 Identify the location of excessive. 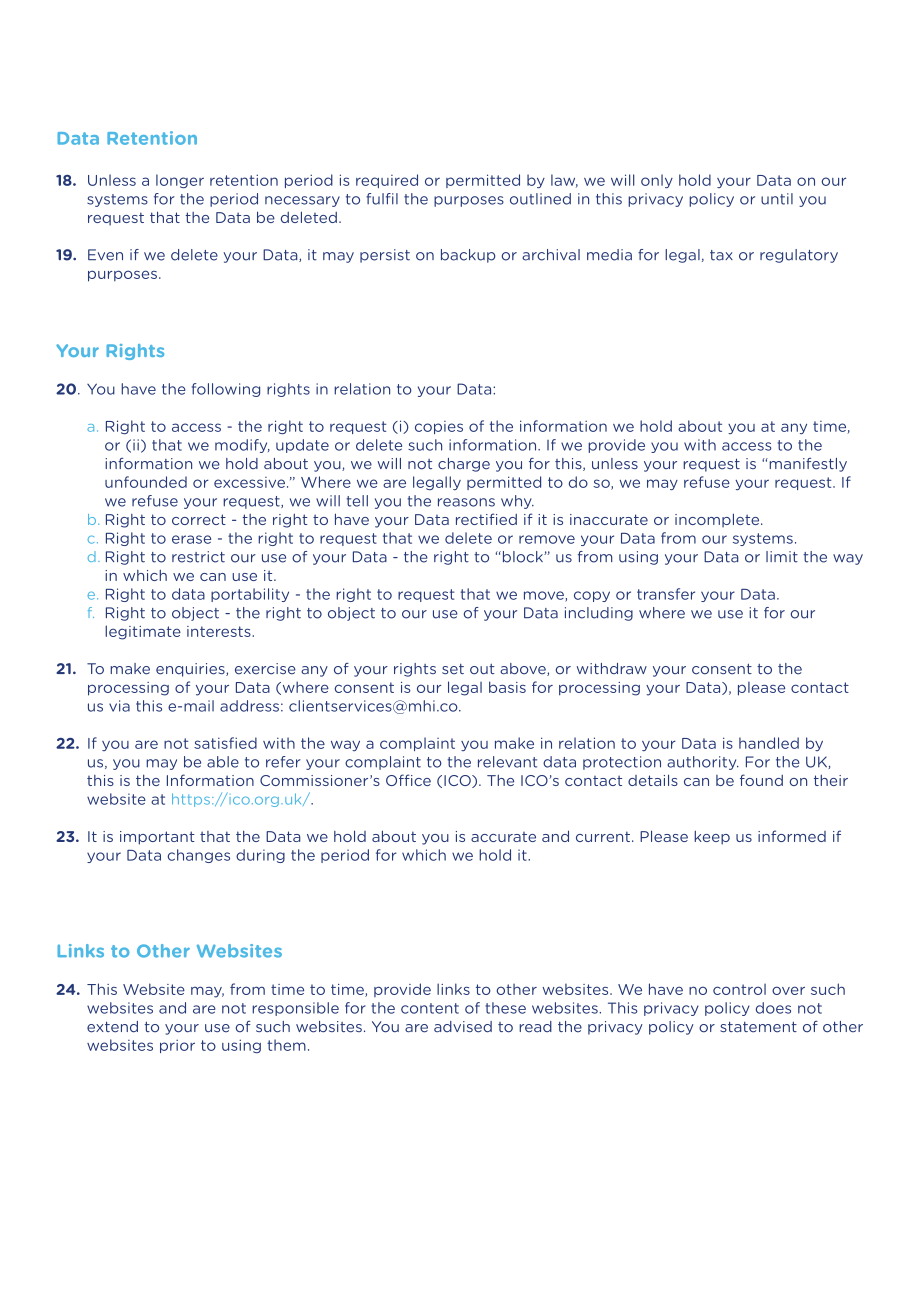
(249, 482).
